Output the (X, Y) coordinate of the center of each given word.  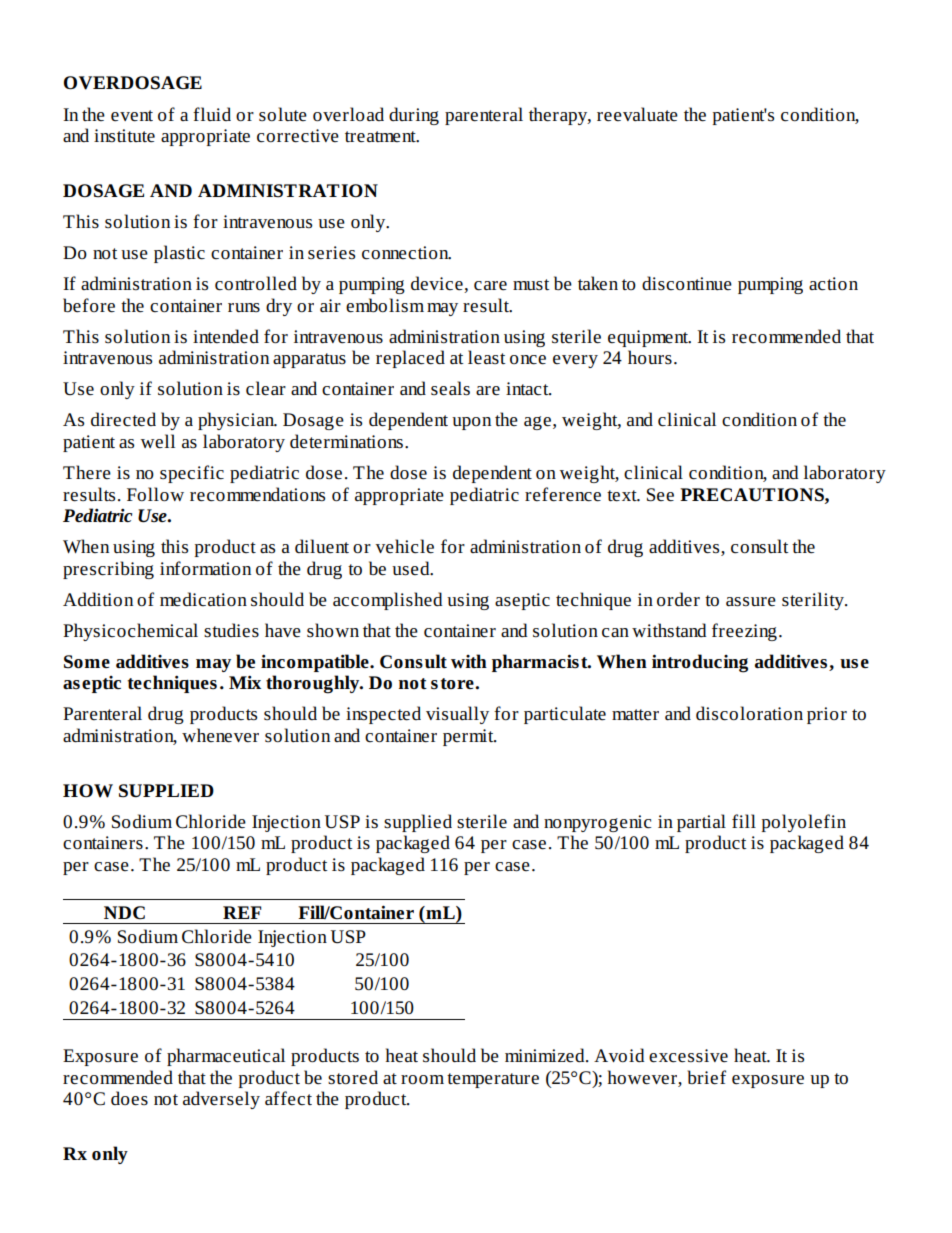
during (414, 116)
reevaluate (637, 114)
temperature (493, 1080)
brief (706, 1077)
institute (124, 136)
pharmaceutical (226, 1057)
